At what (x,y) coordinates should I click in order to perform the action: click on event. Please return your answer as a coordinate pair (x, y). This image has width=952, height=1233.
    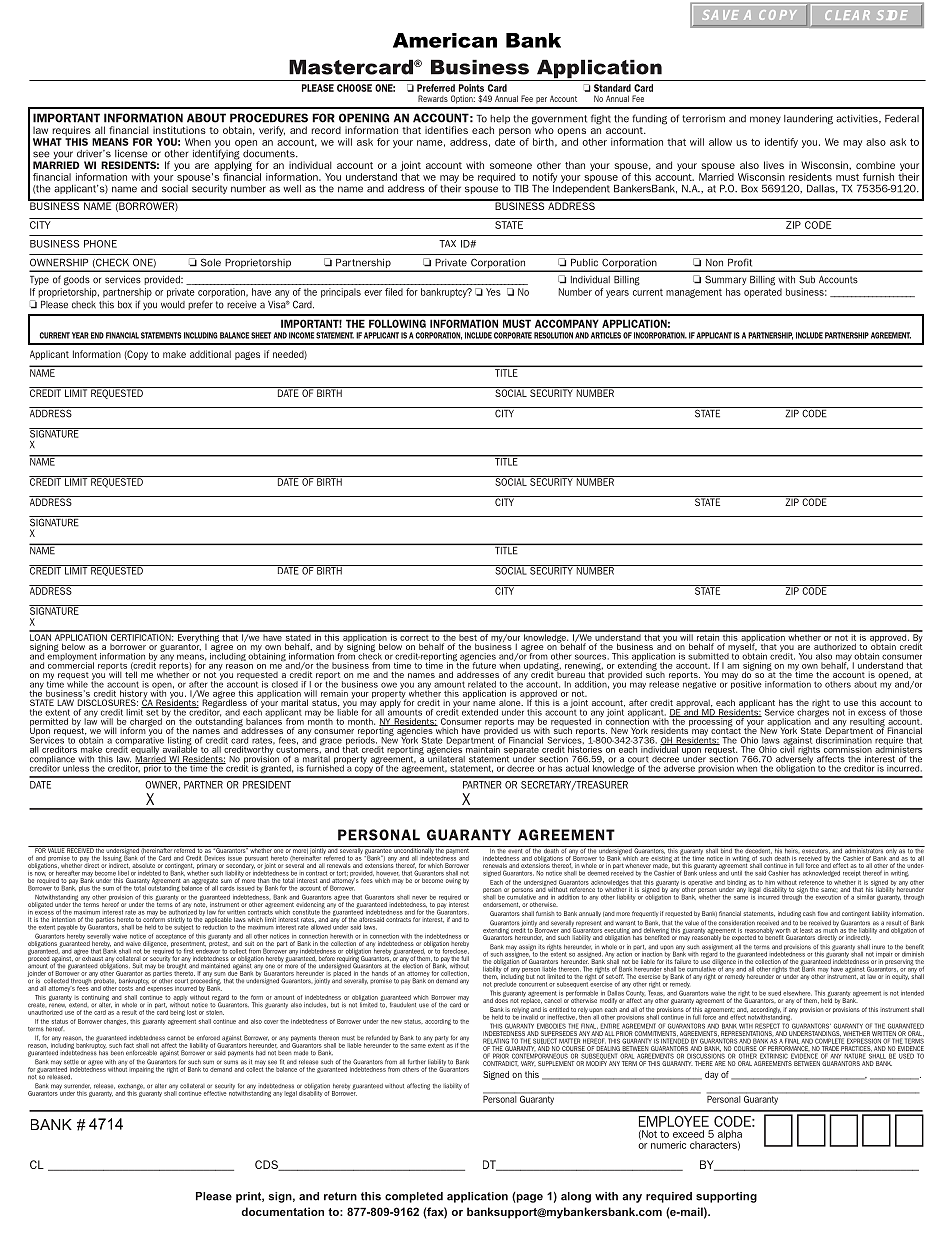
    Looking at the image, I should click on (516, 849).
